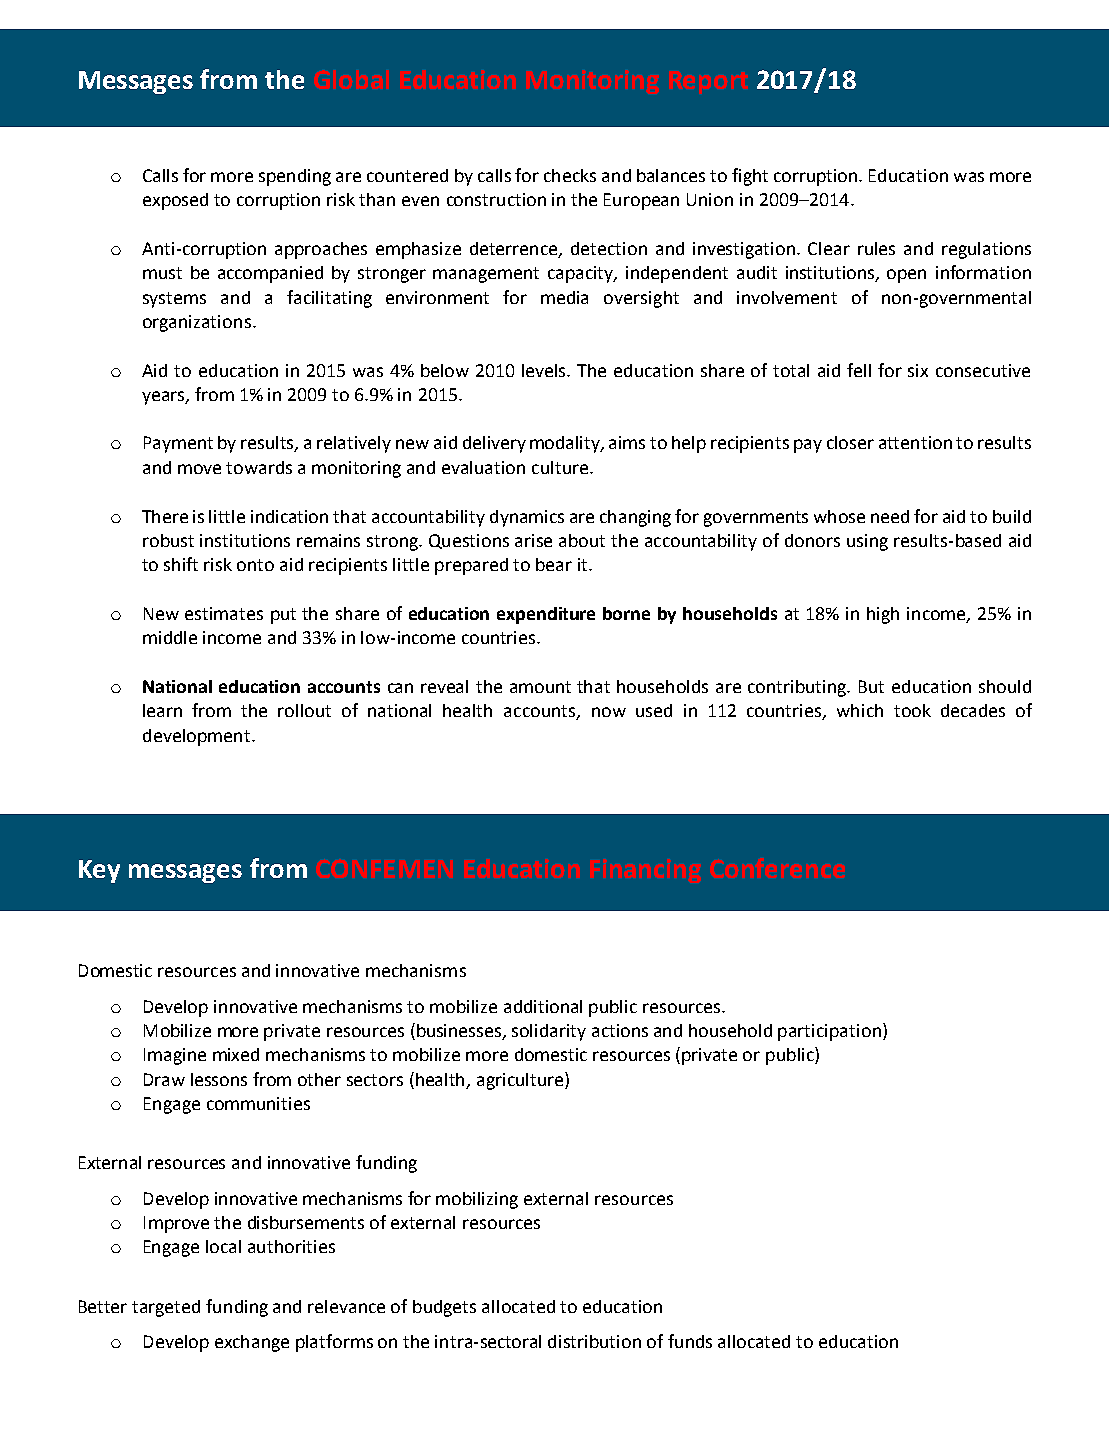 The height and width of the screenshot is (1435, 1109). What do you see at coordinates (175, 201) in the screenshot?
I see `exposed` at bounding box center [175, 201].
